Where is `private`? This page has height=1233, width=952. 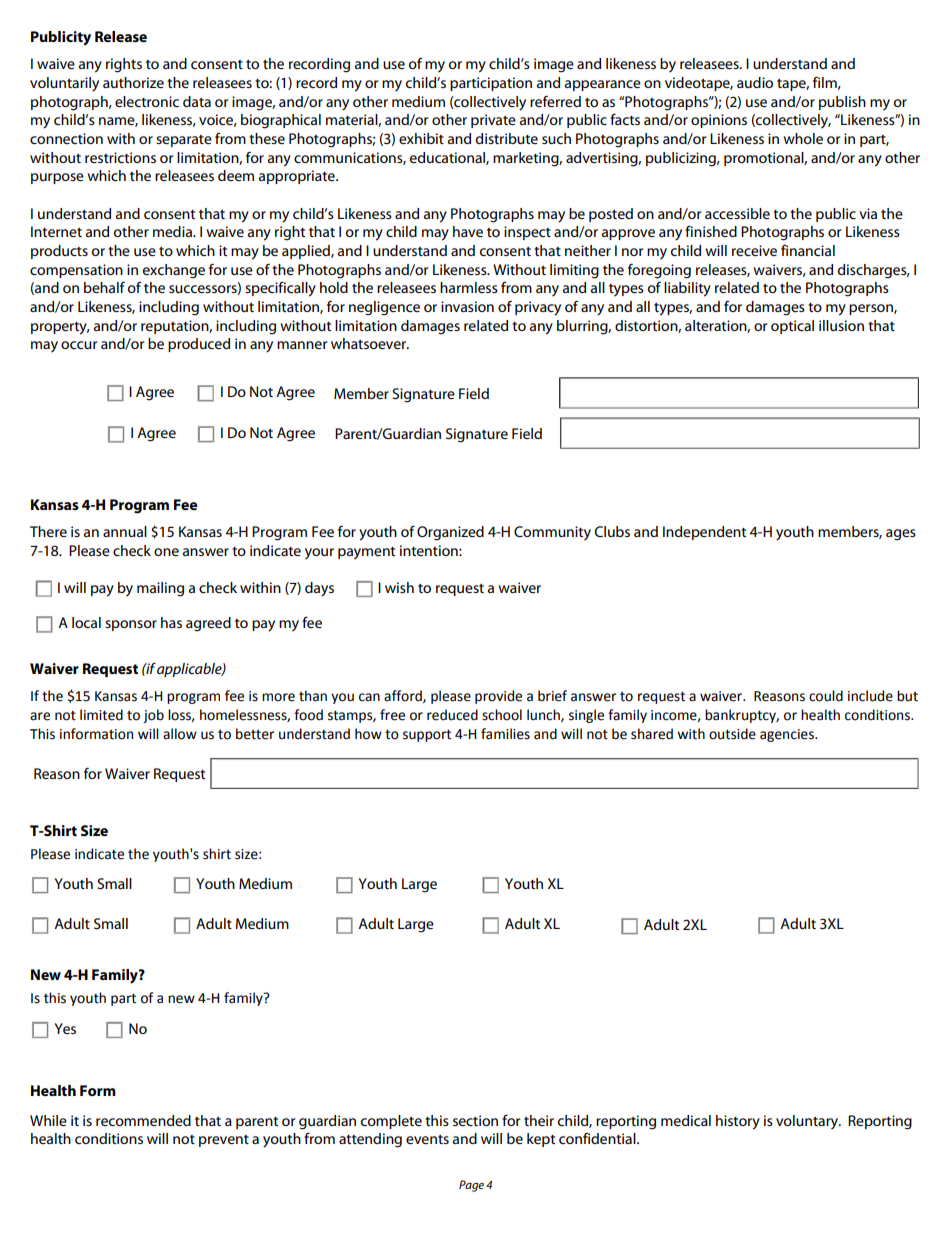 private is located at coordinates (493, 121).
